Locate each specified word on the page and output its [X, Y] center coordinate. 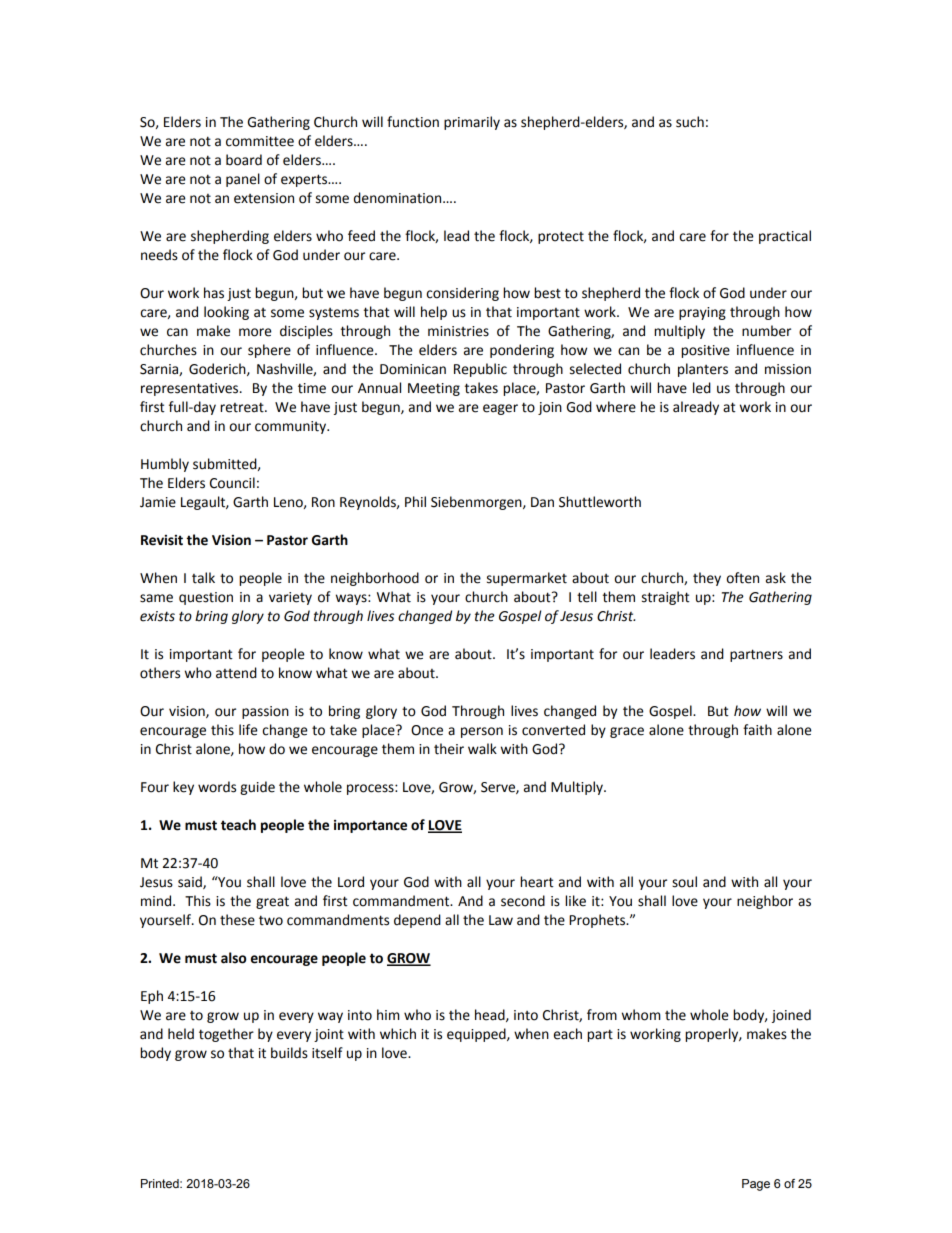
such [690, 122]
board [244, 160]
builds [289, 1053]
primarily [472, 123]
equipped [477, 1035]
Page [756, 1185]
